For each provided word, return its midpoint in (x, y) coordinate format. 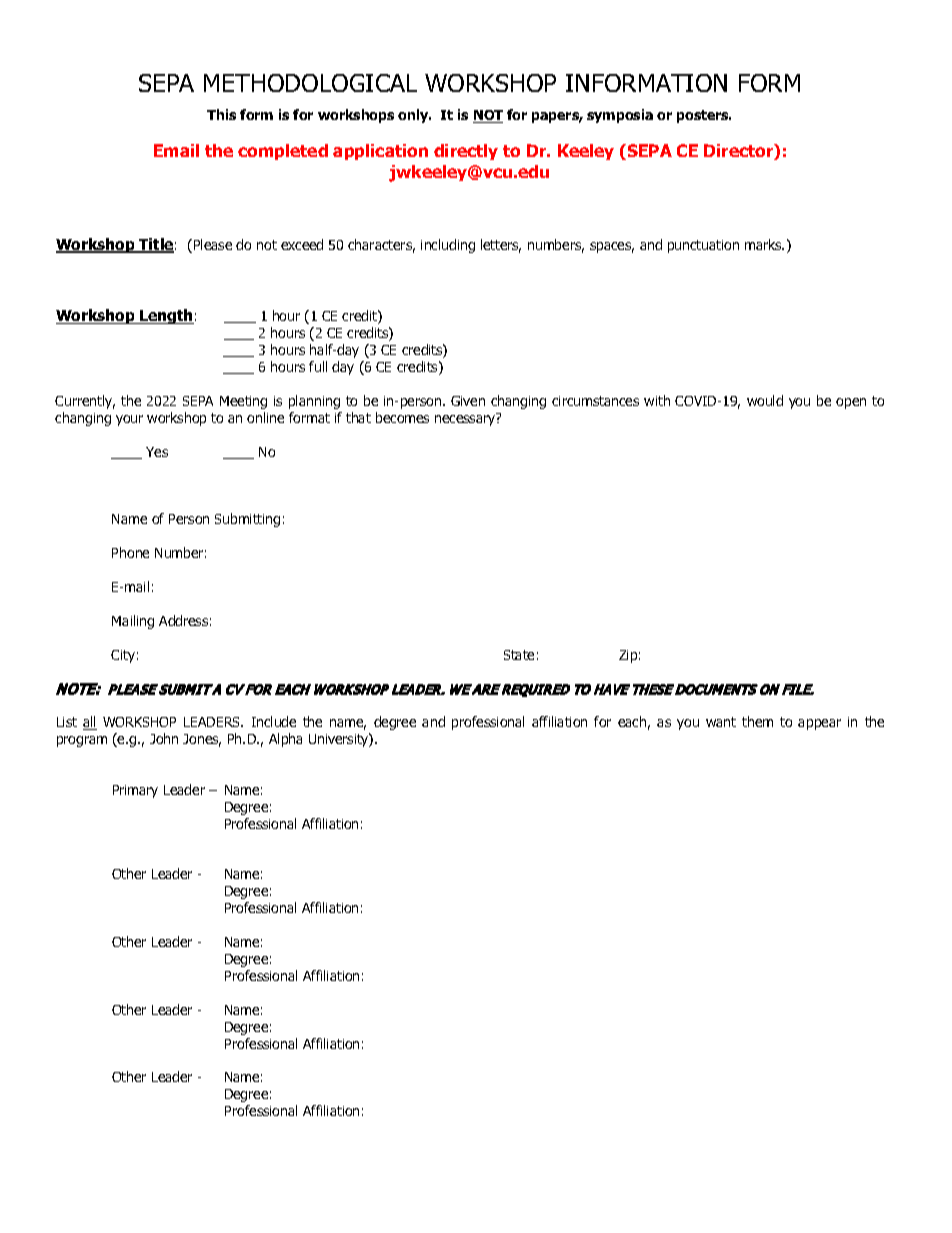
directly (466, 152)
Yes (157, 452)
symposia (620, 116)
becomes (402, 417)
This (221, 114)
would (765, 400)
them (757, 721)
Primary (135, 791)
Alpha (285, 740)
